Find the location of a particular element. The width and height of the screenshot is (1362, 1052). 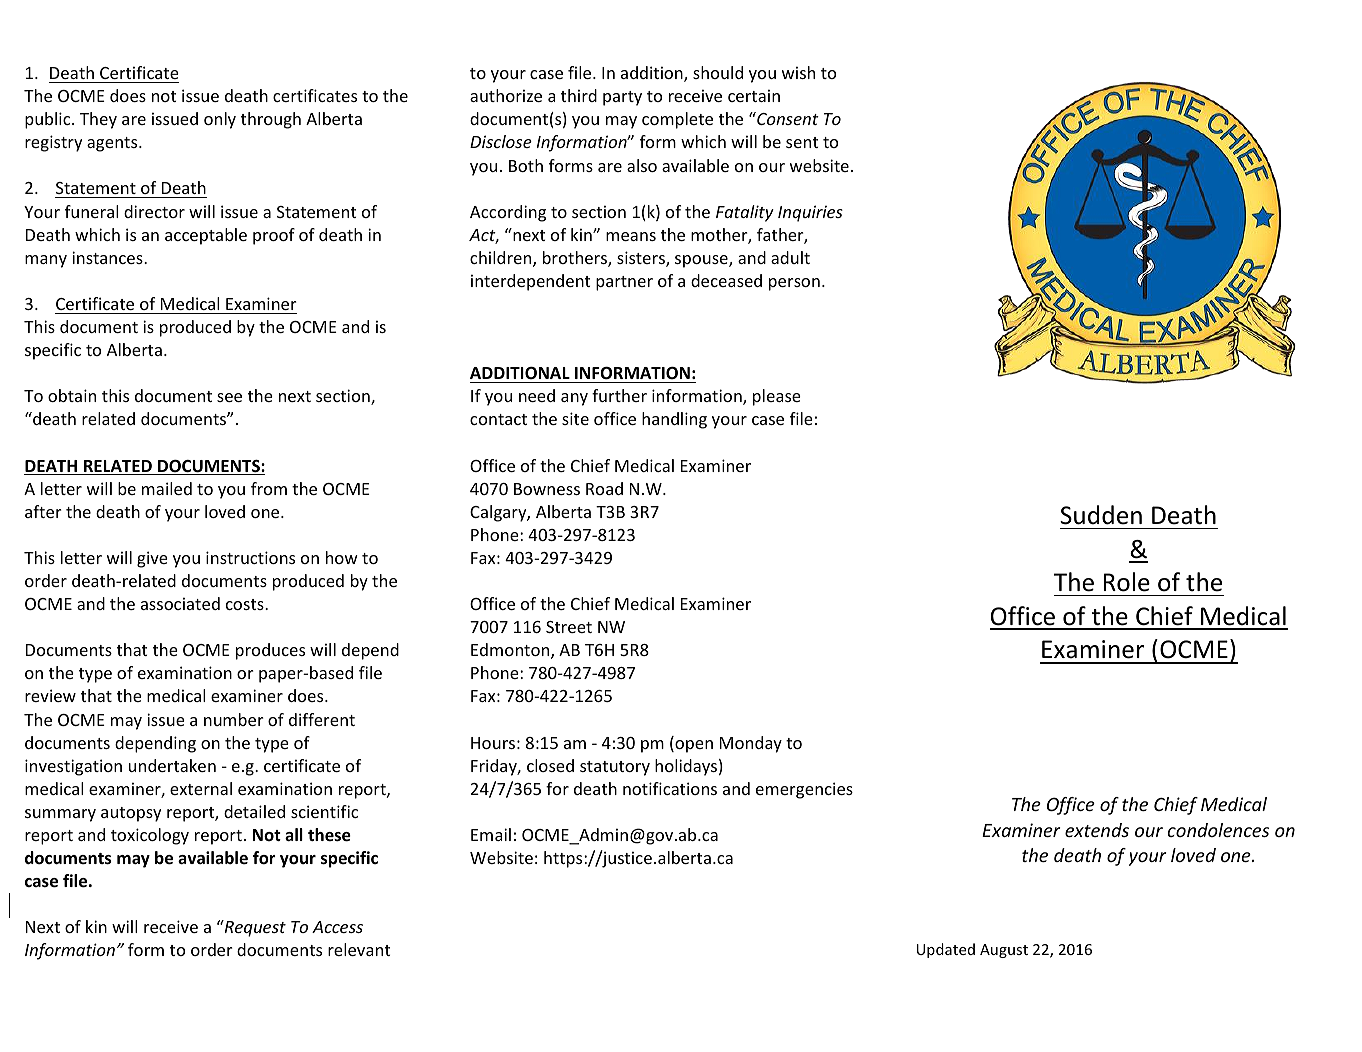

please is located at coordinates (777, 397).
